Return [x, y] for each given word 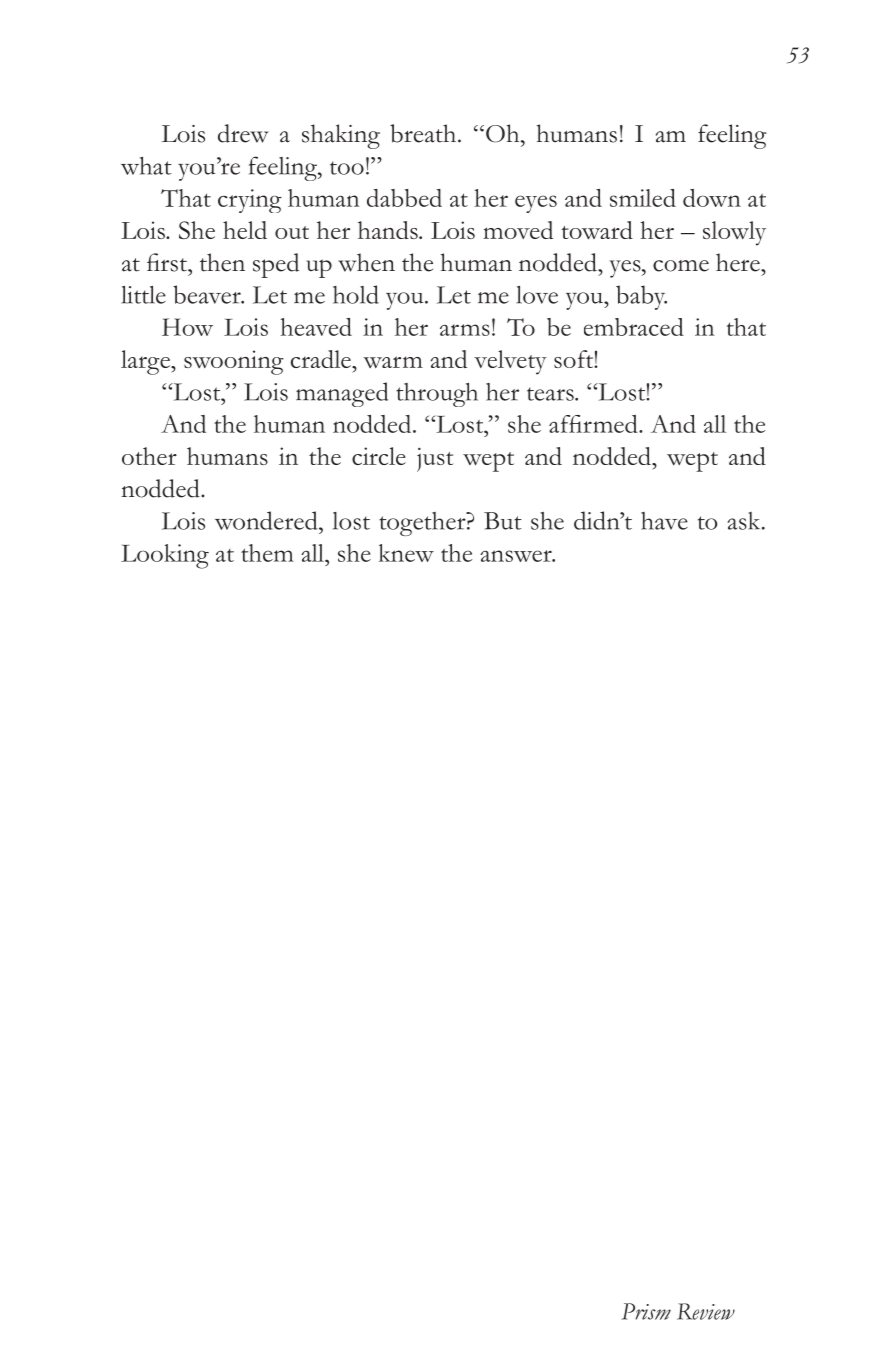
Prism [646, 1311]
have [664, 521]
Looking [165, 556]
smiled [643, 198]
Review [706, 1311]
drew [243, 133]
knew [406, 553]
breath [424, 133]
